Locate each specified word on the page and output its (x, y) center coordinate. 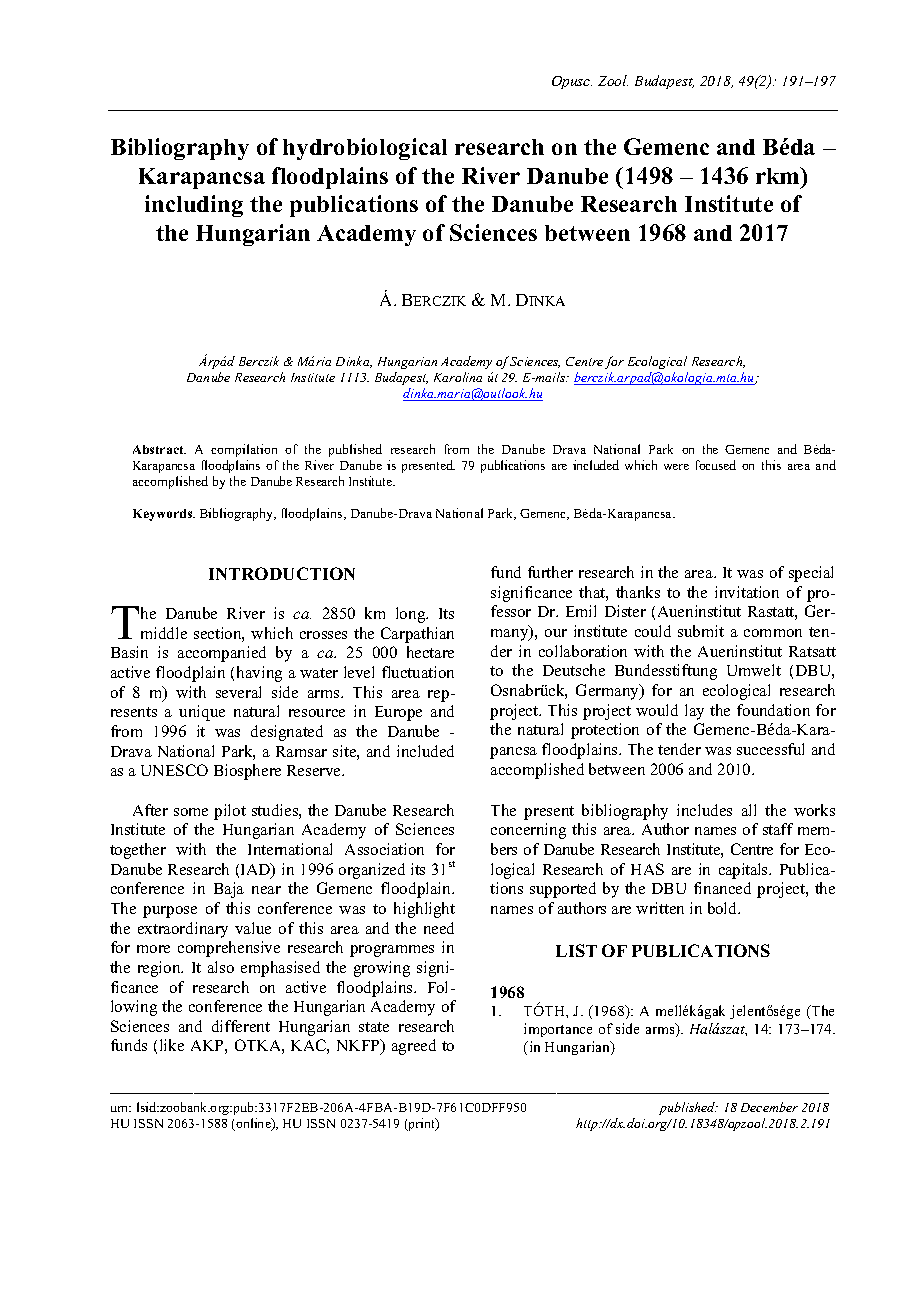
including (194, 206)
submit (701, 631)
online (253, 1124)
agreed (414, 1047)
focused (716, 465)
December (769, 1107)
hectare (430, 652)
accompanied (222, 654)
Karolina (458, 377)
